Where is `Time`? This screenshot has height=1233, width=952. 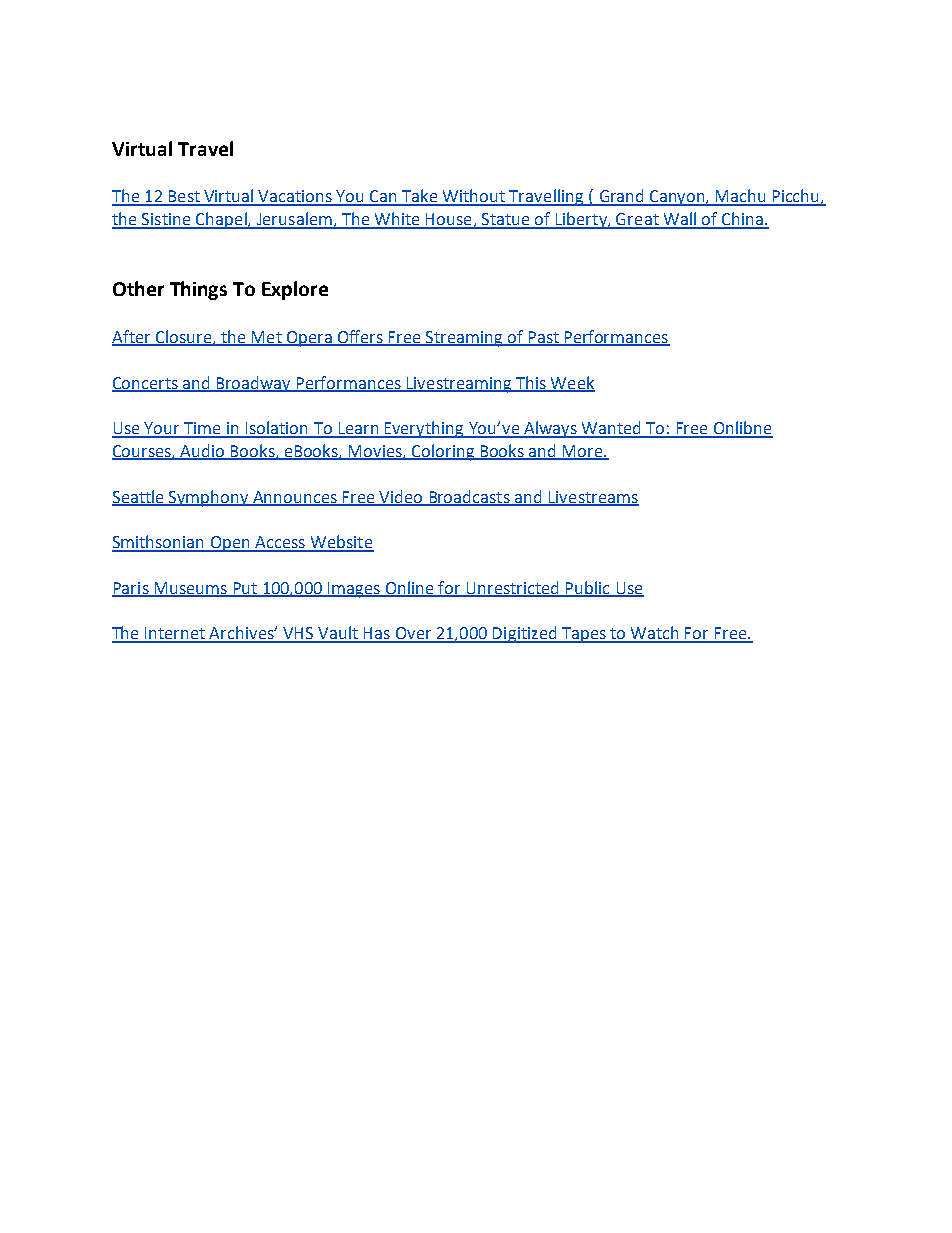 Time is located at coordinates (202, 429).
